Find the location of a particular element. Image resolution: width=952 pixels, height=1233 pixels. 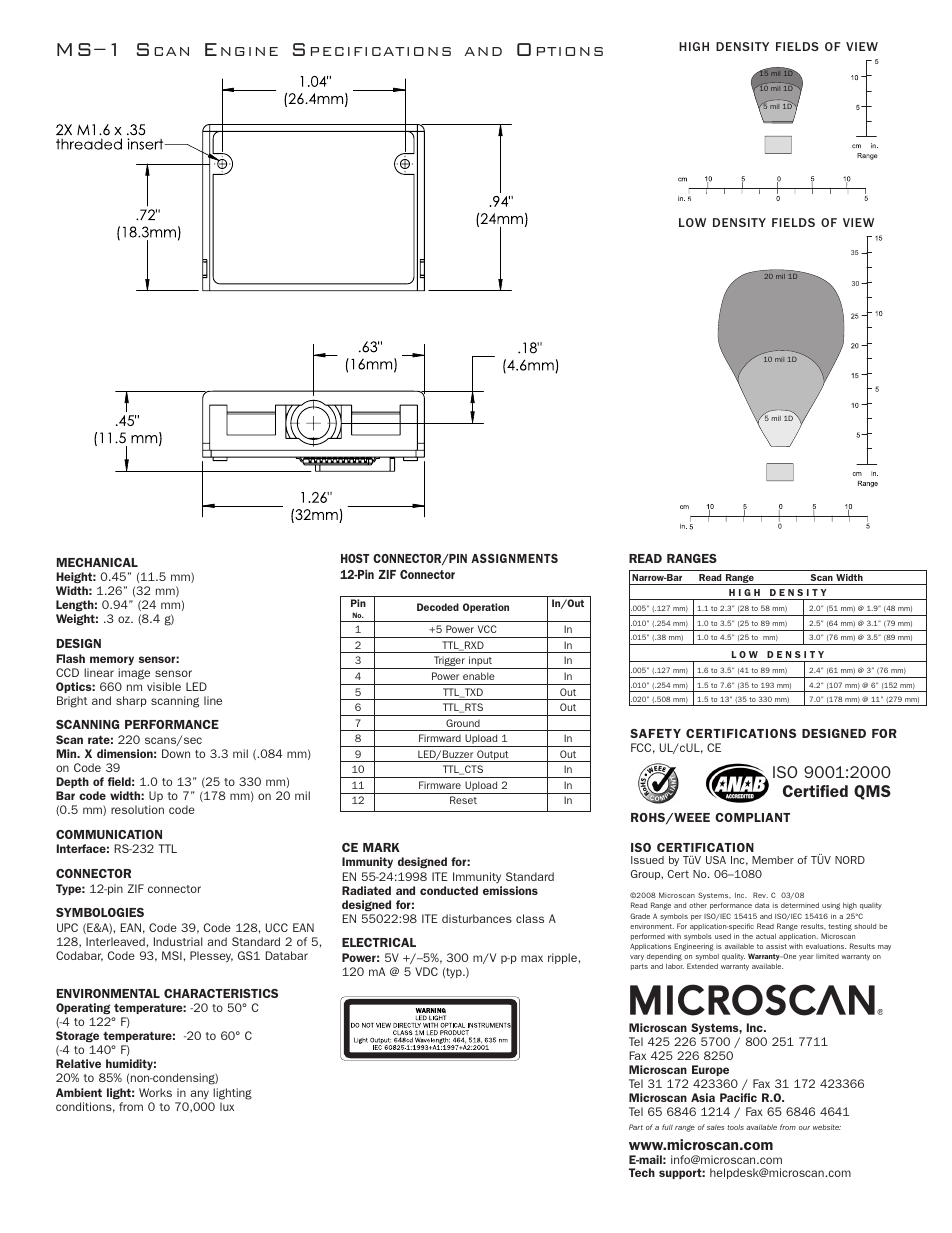

Member is located at coordinates (773, 860).
